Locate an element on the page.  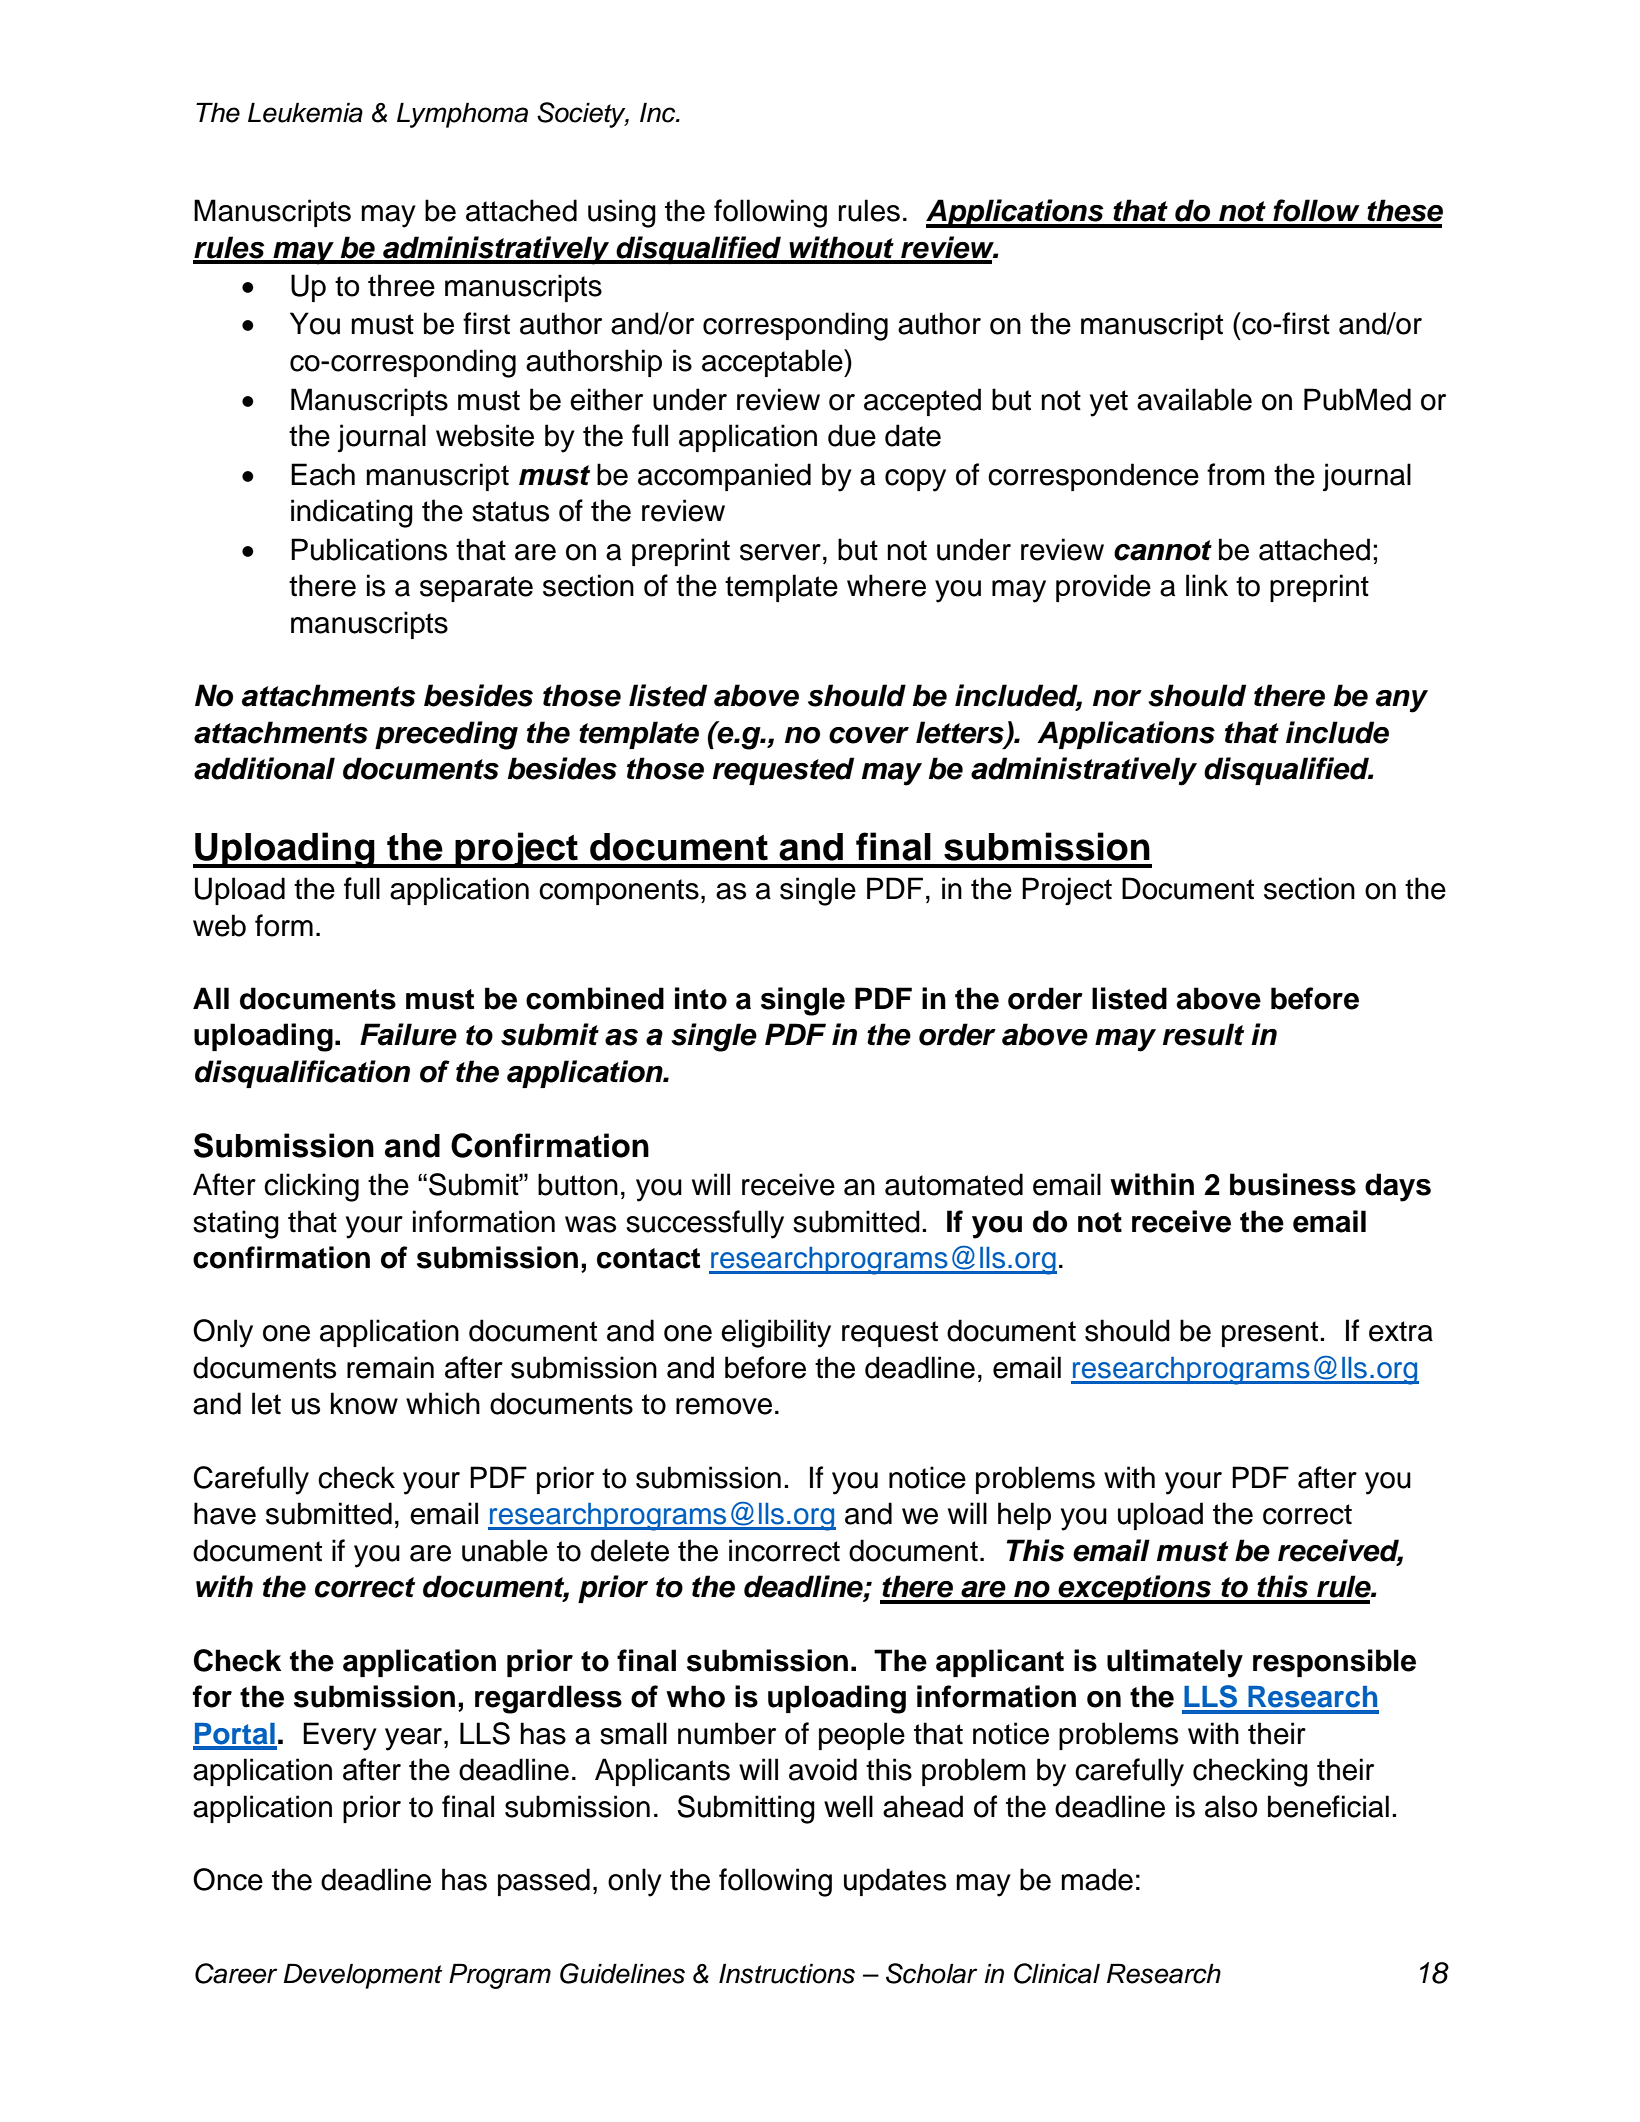
Development is located at coordinates (362, 1976).
